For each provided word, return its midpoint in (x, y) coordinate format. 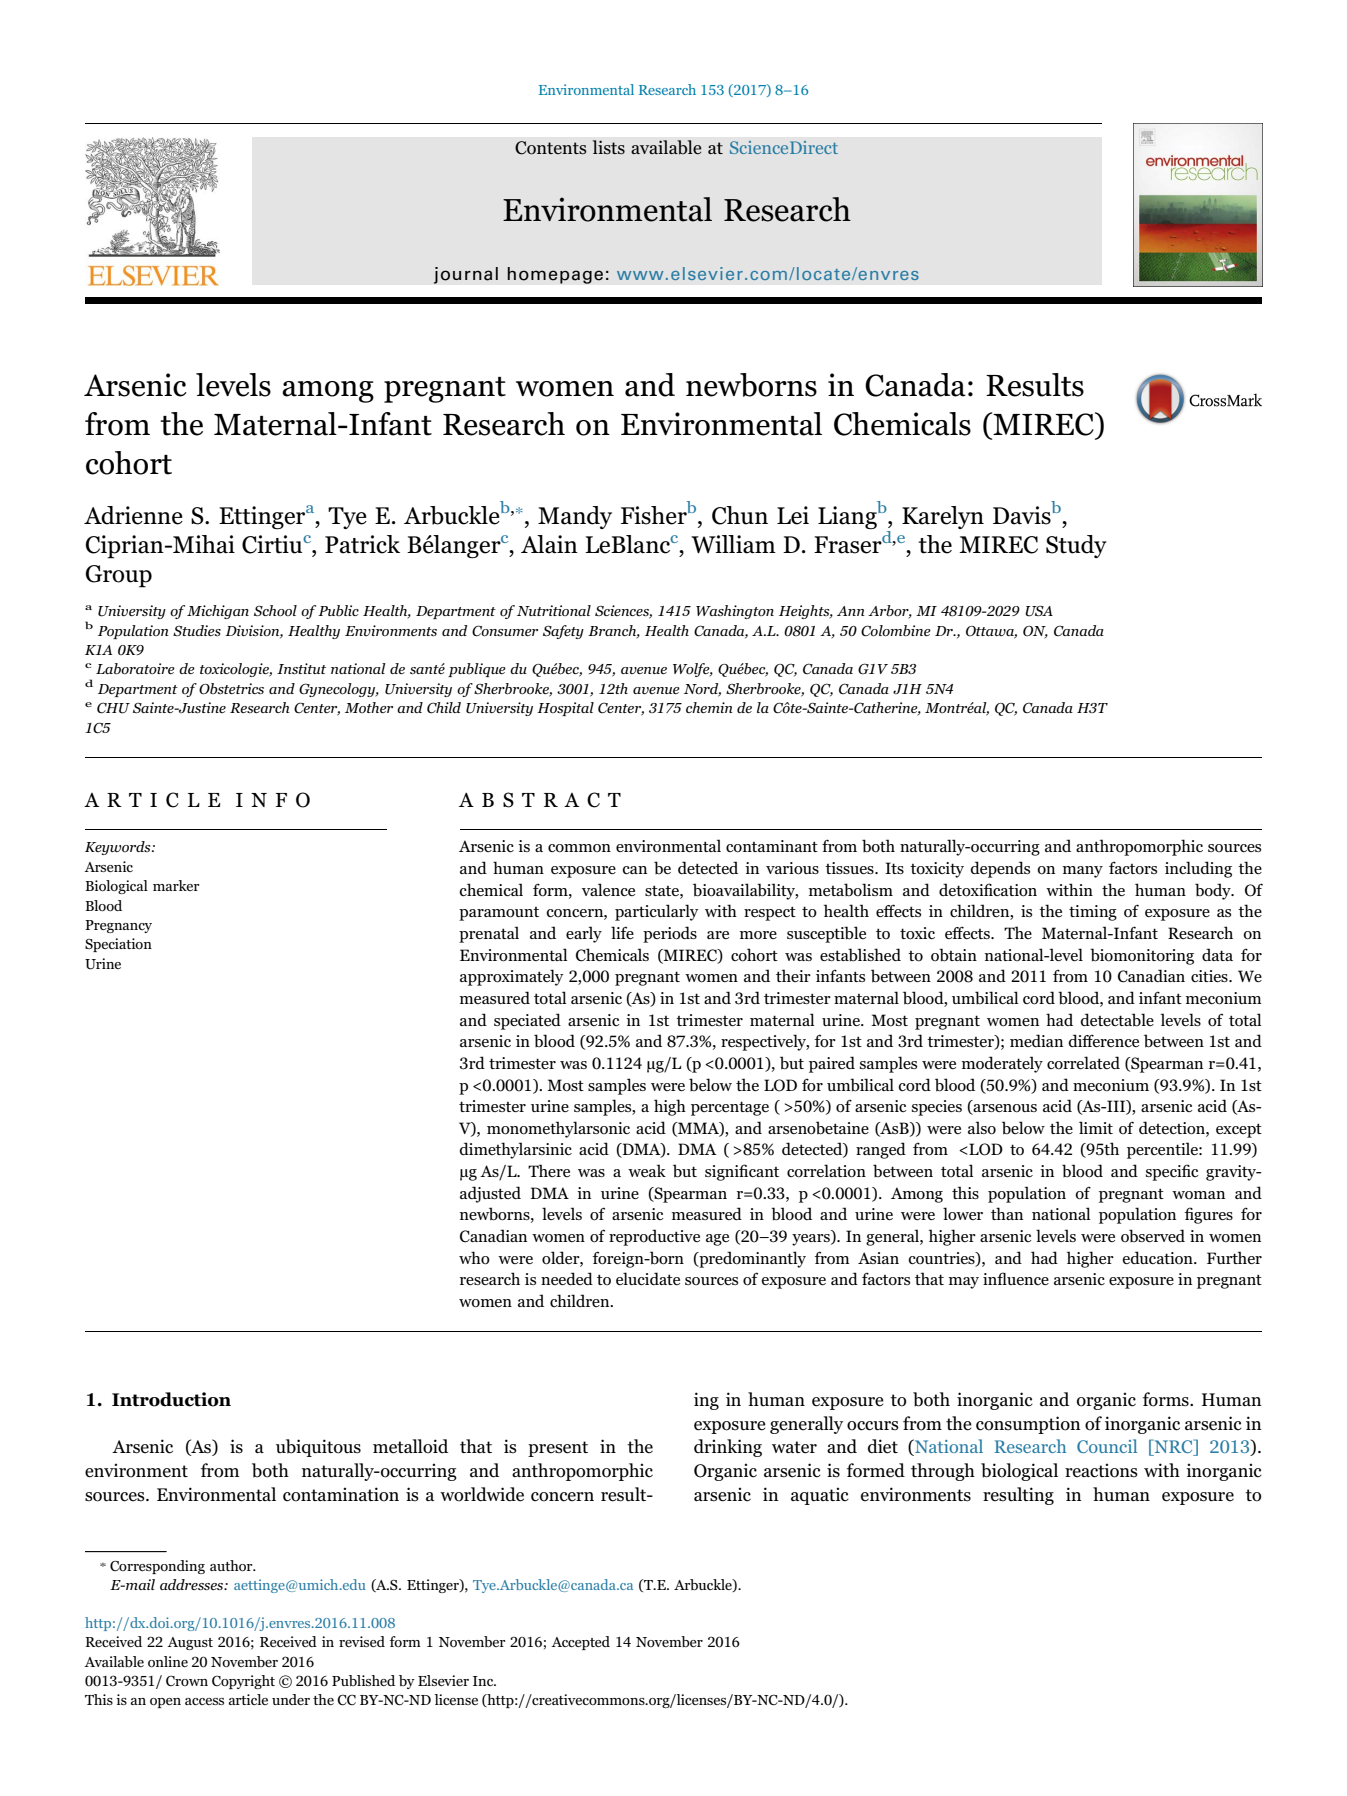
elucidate (648, 1278)
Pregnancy (118, 926)
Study (1076, 546)
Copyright (243, 1682)
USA (1039, 611)
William (733, 544)
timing (1093, 913)
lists (608, 147)
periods (670, 934)
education (1158, 1257)
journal (466, 275)
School (275, 610)
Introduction (171, 1399)
